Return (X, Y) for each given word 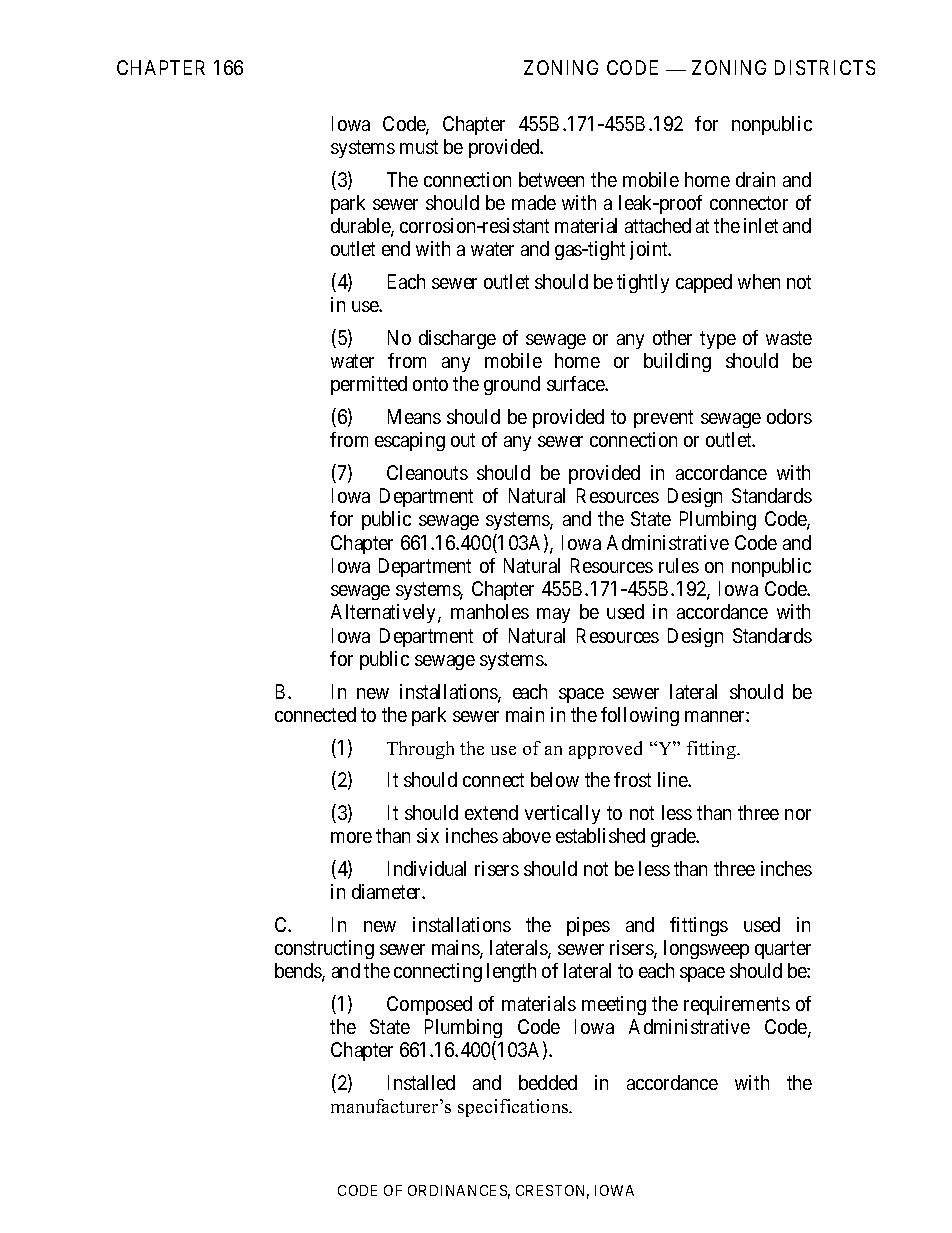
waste (789, 338)
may (553, 615)
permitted (369, 385)
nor (798, 814)
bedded (548, 1082)
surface (576, 383)
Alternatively (385, 613)
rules (679, 565)
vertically (562, 814)
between (551, 179)
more (351, 837)
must (419, 147)
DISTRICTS (825, 67)
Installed (421, 1082)
